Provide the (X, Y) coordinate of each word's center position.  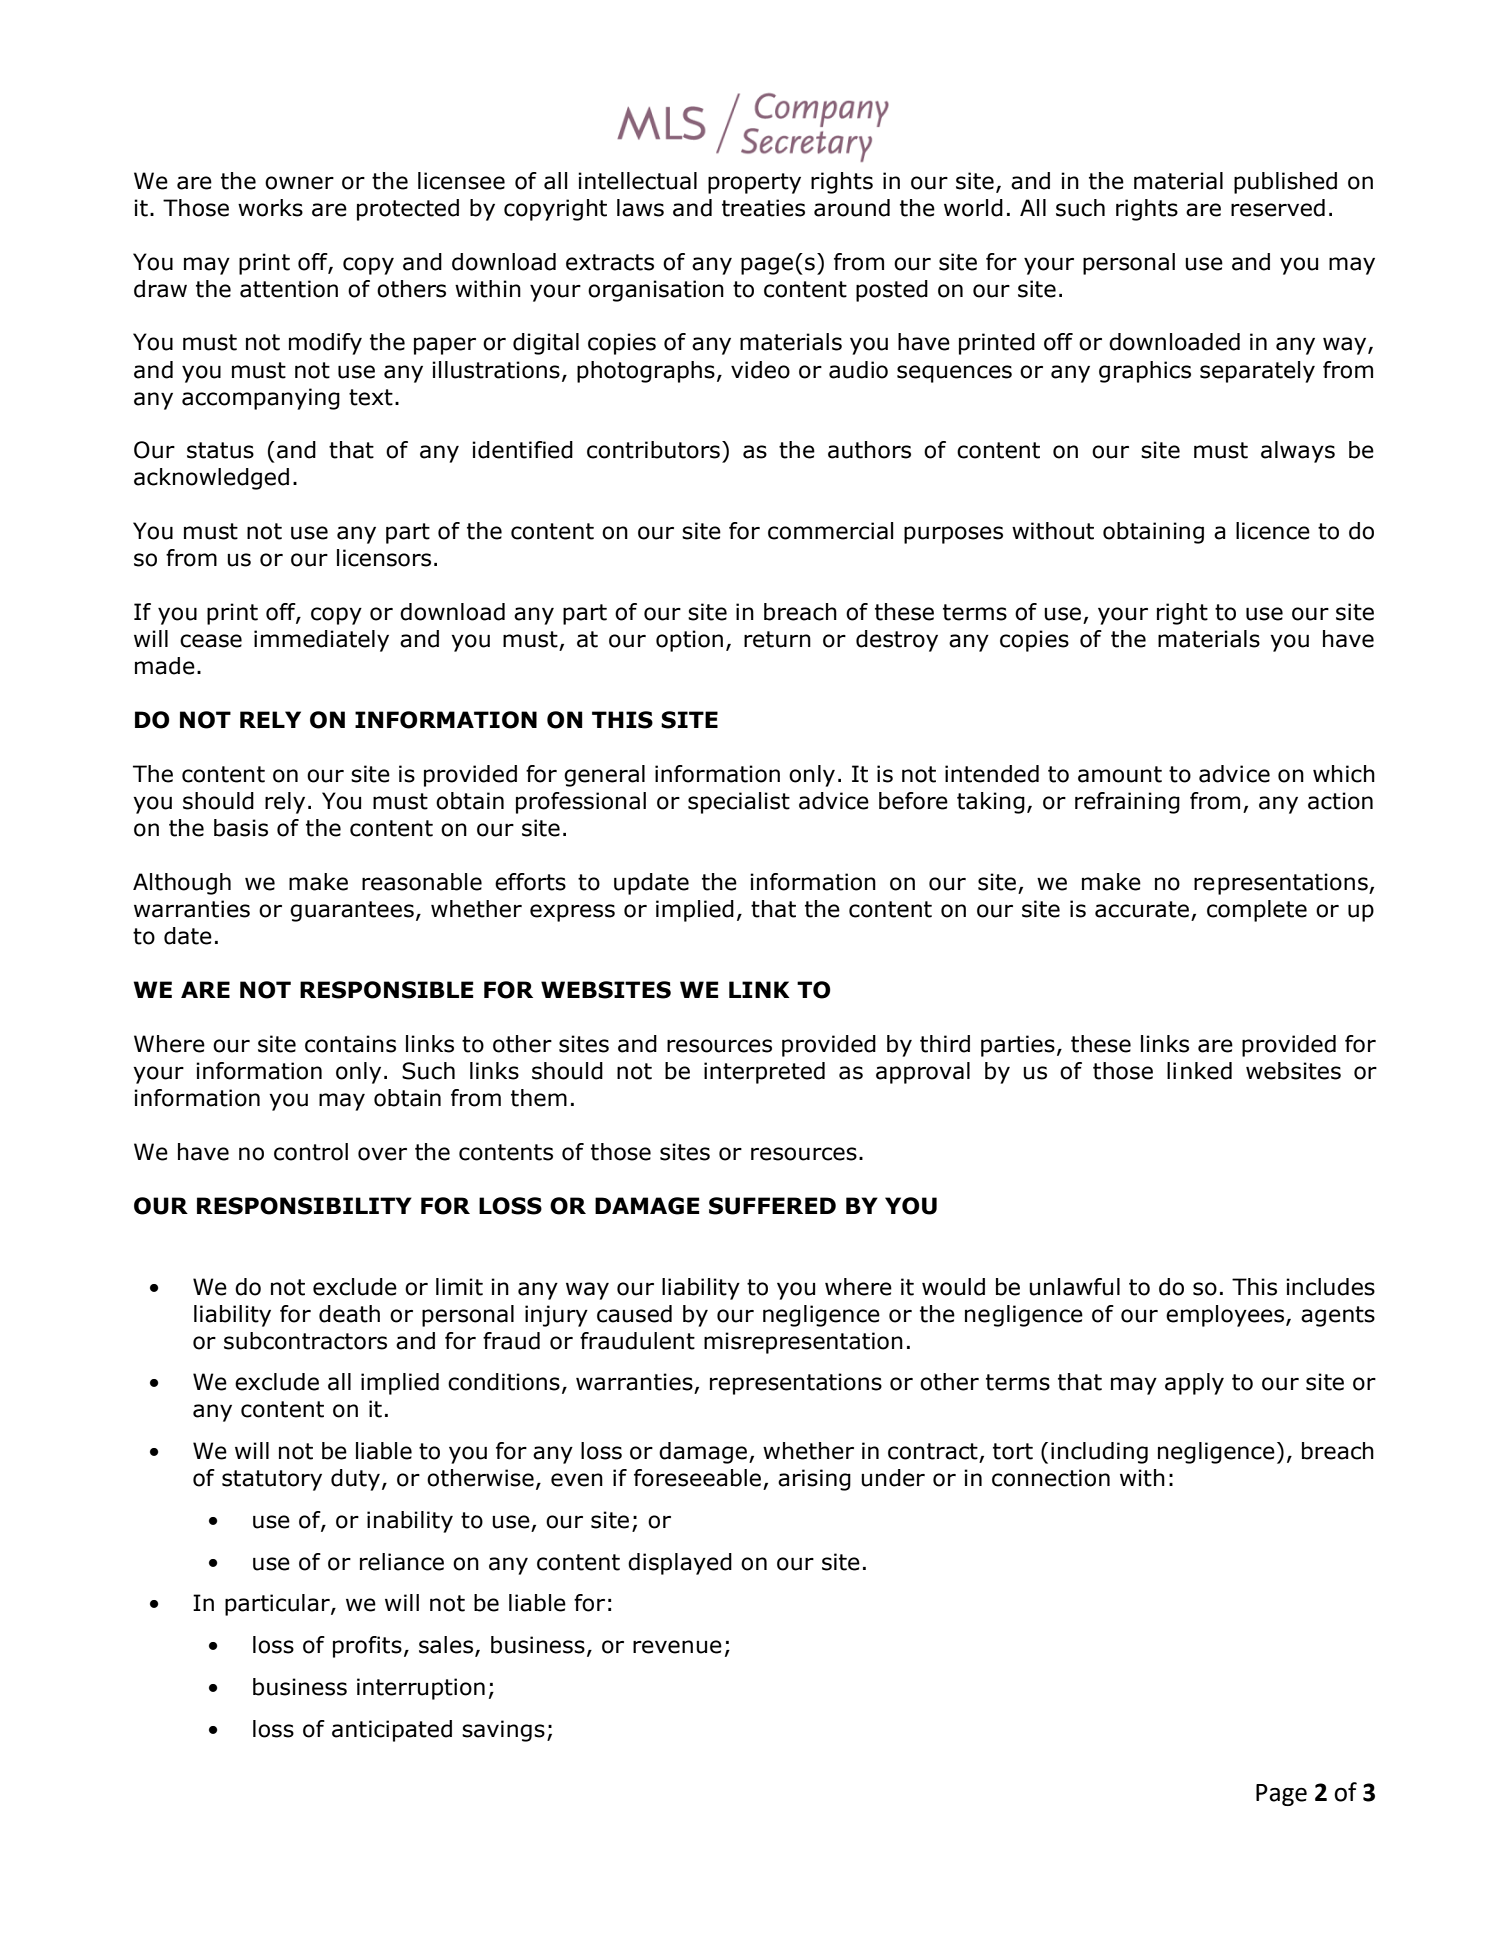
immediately (321, 641)
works (270, 208)
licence (1273, 531)
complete (1257, 911)
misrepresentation (803, 1343)
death (349, 1314)
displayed (680, 1564)
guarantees (352, 911)
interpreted (764, 1073)
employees (1226, 1316)
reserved (1278, 208)
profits (367, 1647)
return (777, 639)
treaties (763, 208)
